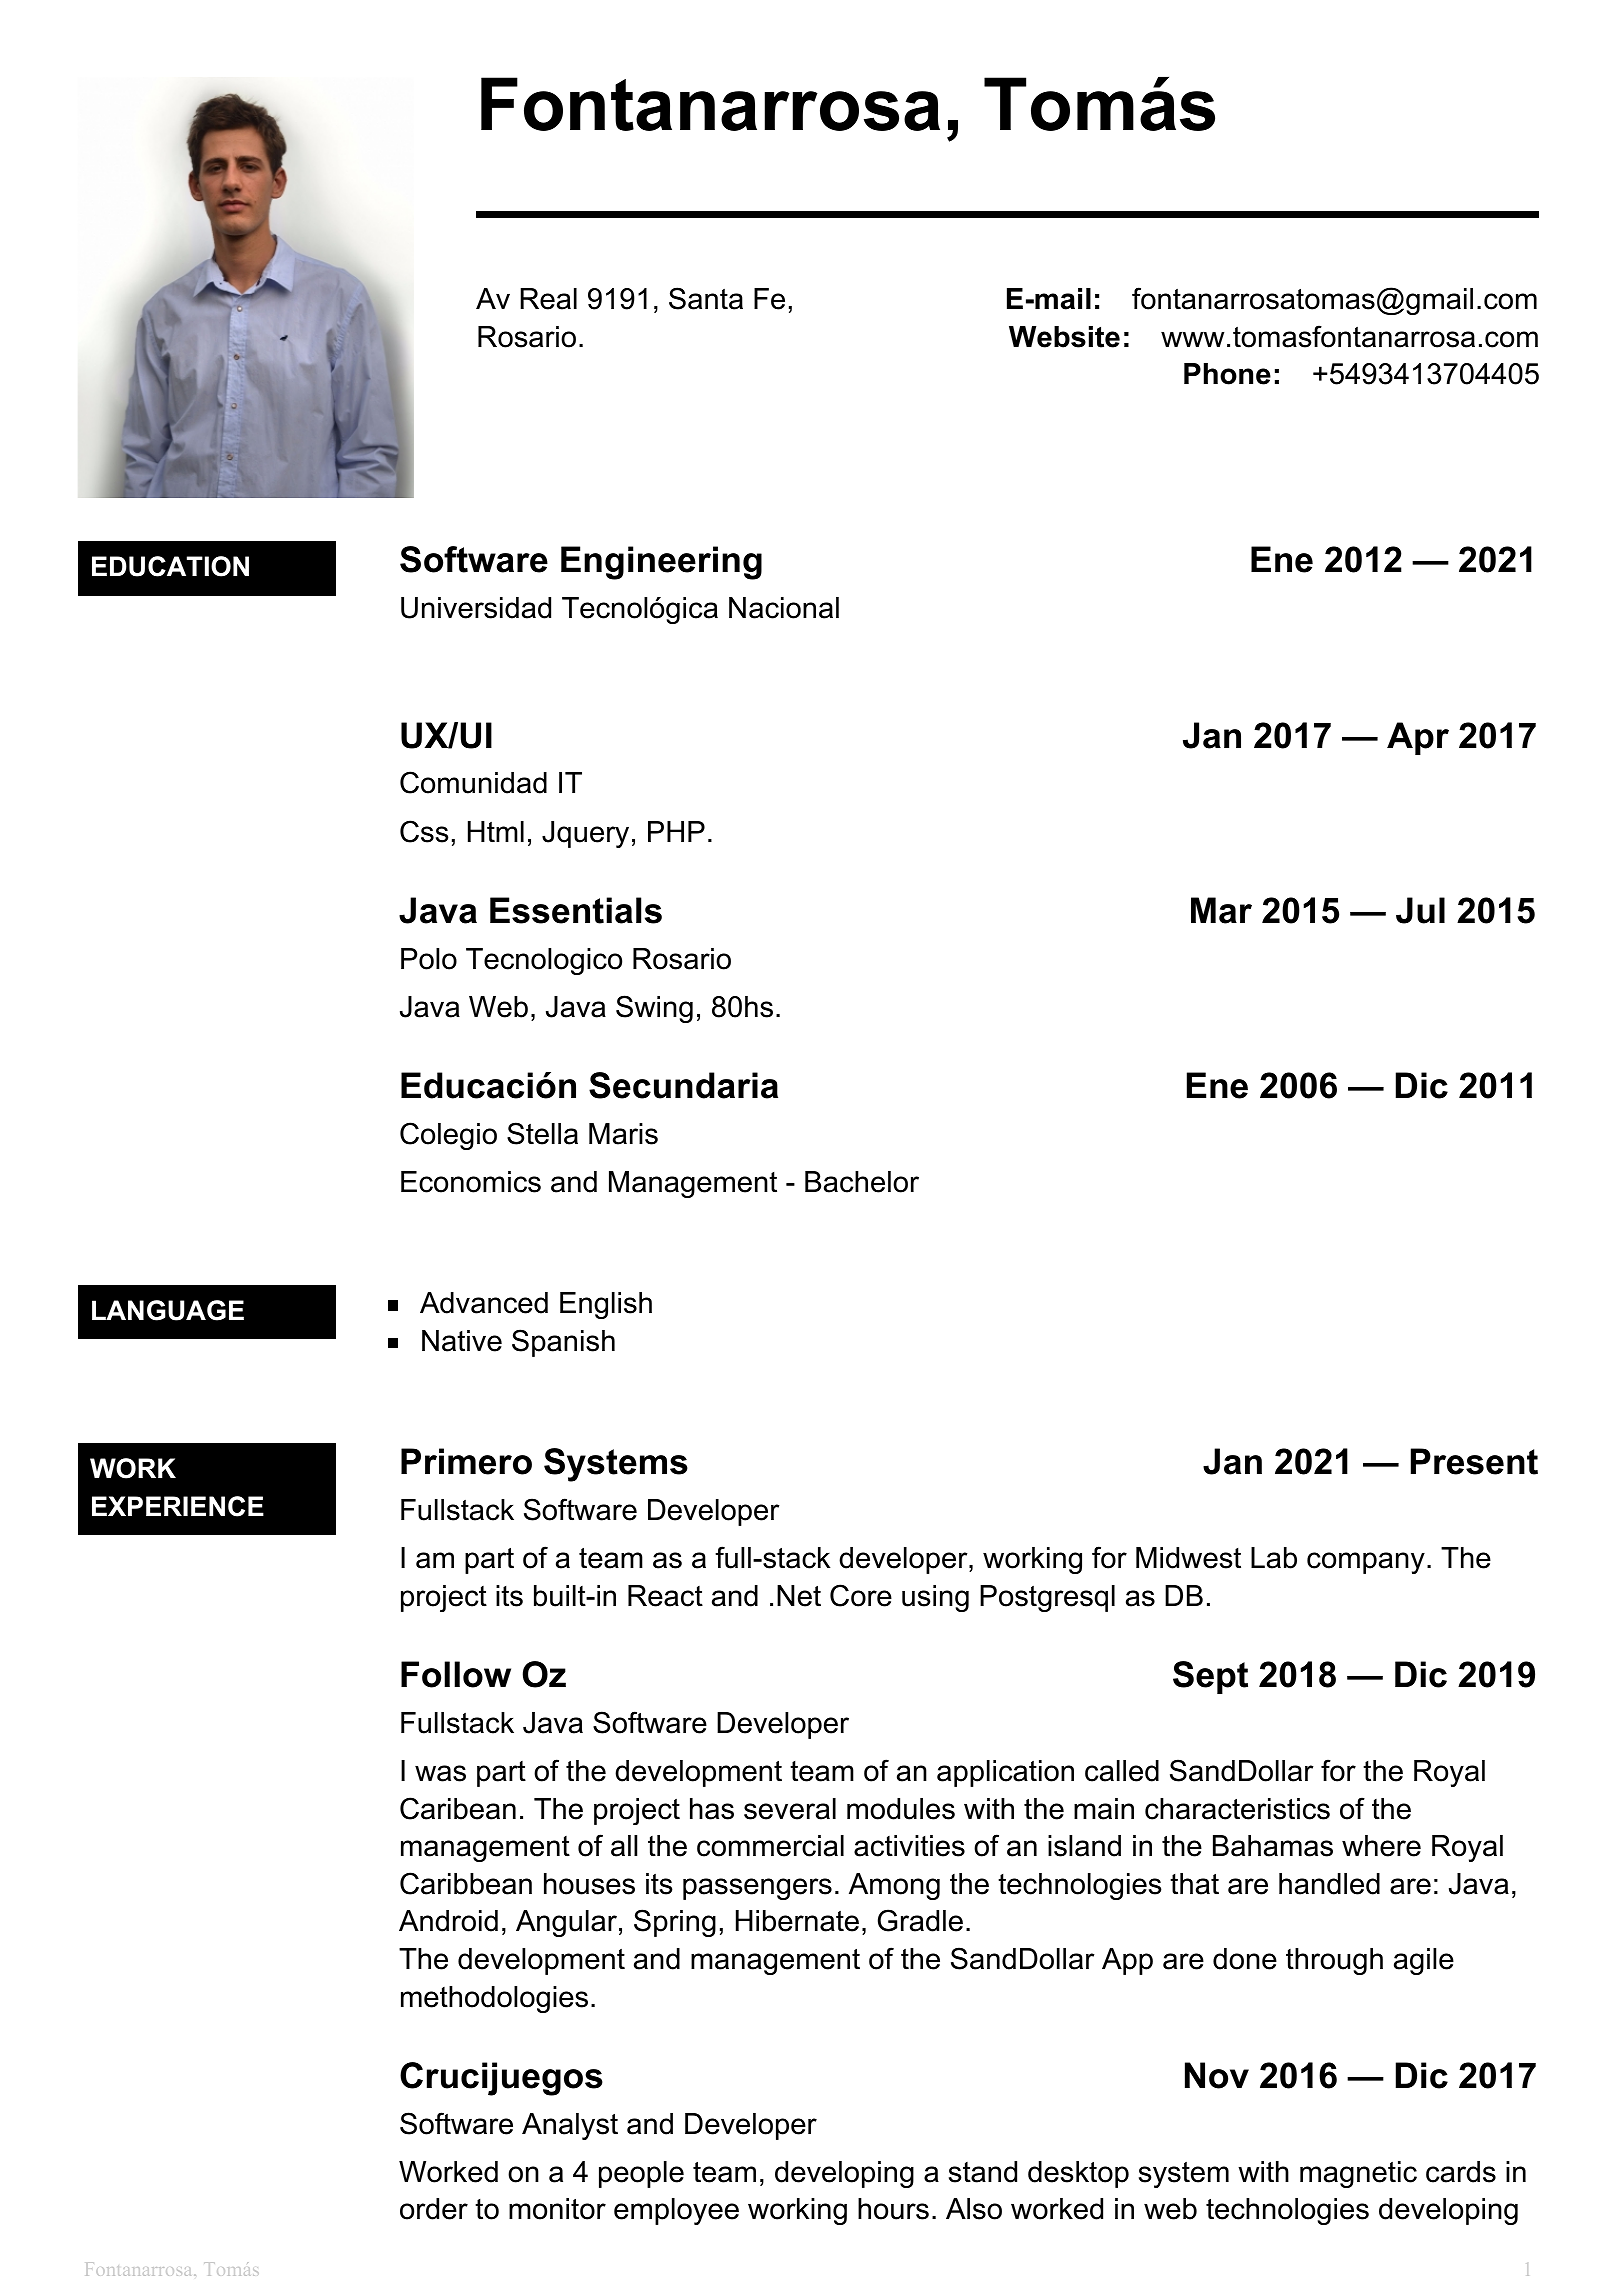 This document has width=1618, height=2289. I want to click on Advanced, so click(484, 1303).
